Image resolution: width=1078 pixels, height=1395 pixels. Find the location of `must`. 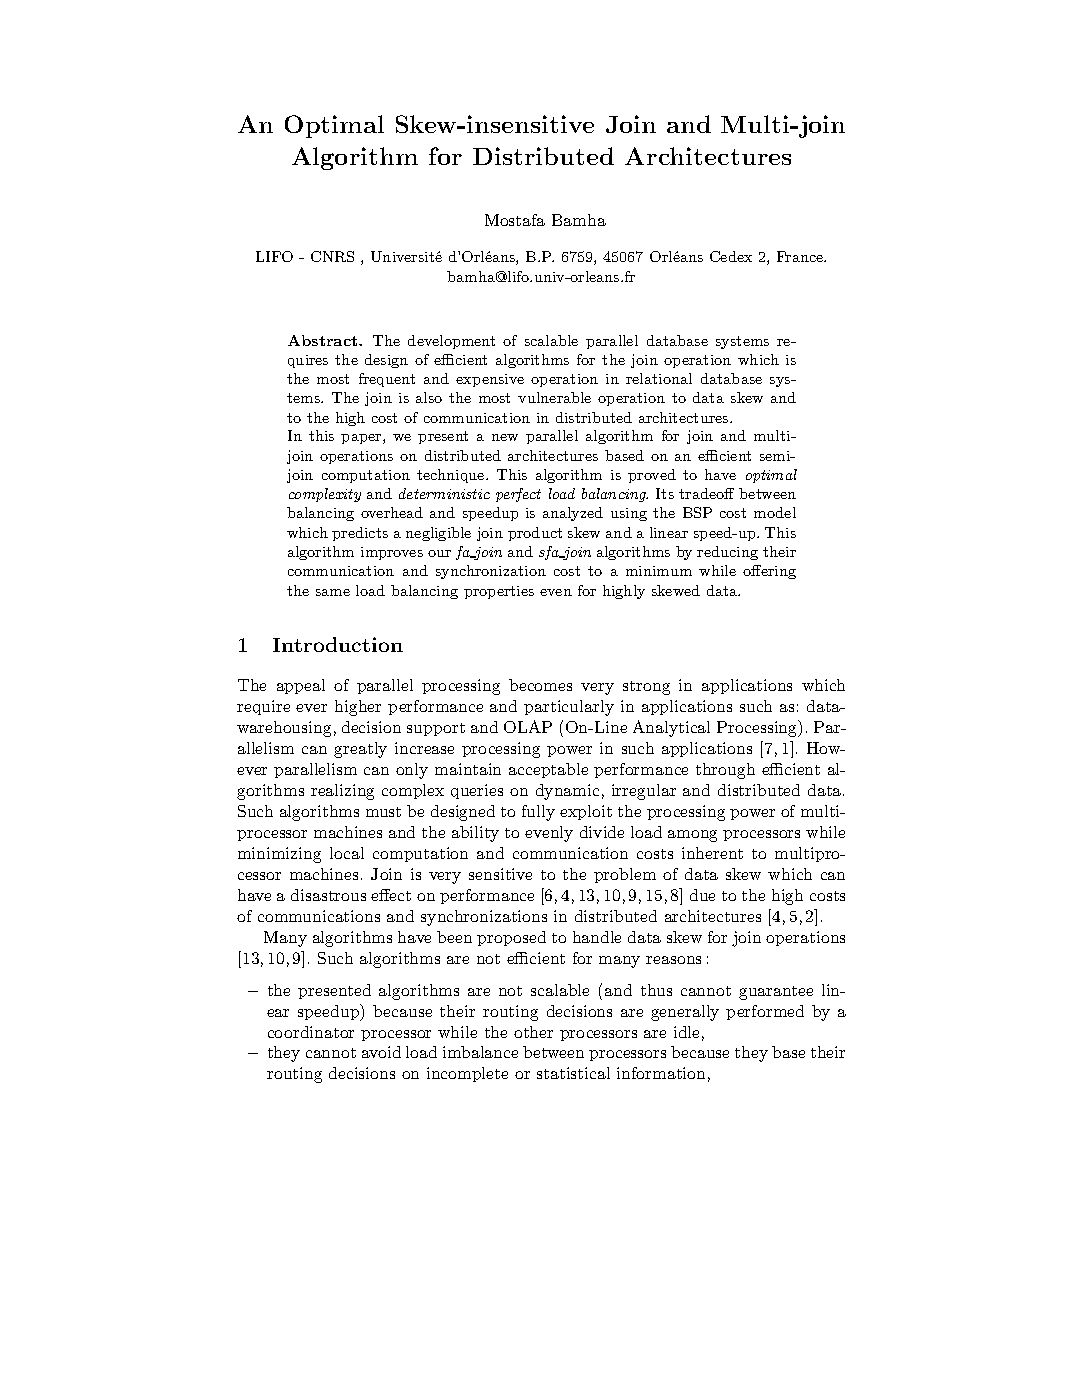

must is located at coordinates (383, 812).
